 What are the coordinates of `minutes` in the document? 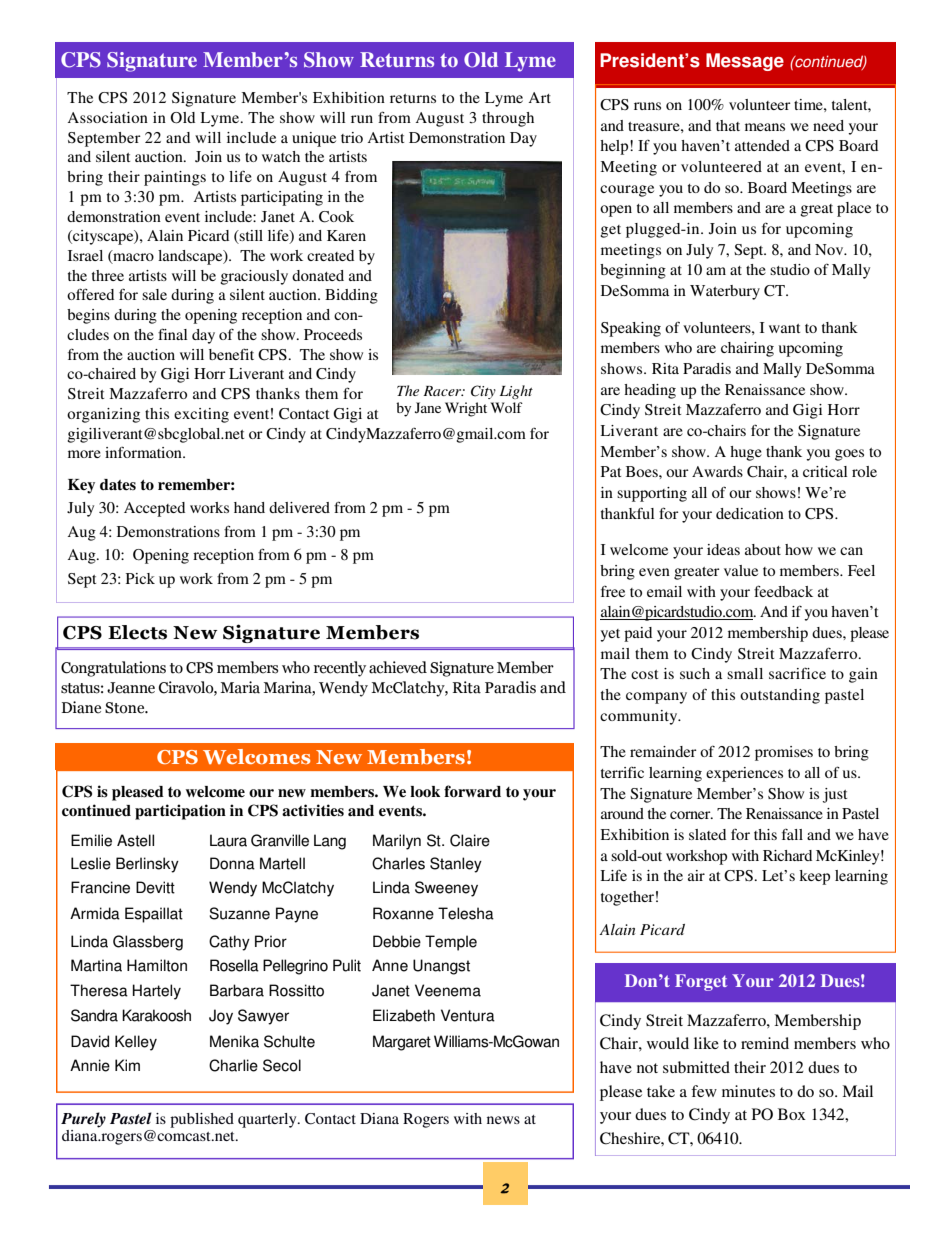 It's located at (748, 1091).
